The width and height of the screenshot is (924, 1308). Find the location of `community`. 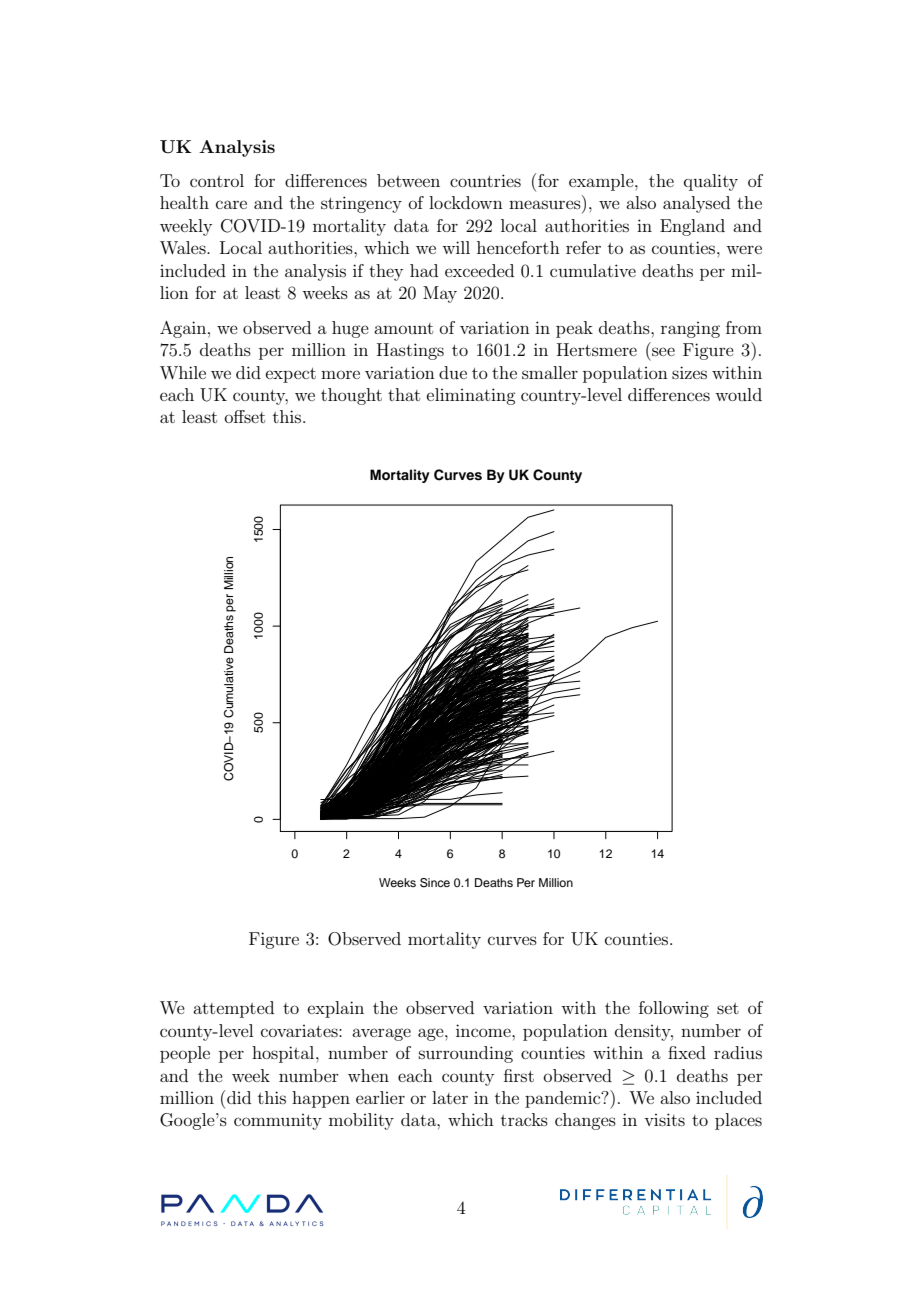

community is located at coordinates (278, 1122).
